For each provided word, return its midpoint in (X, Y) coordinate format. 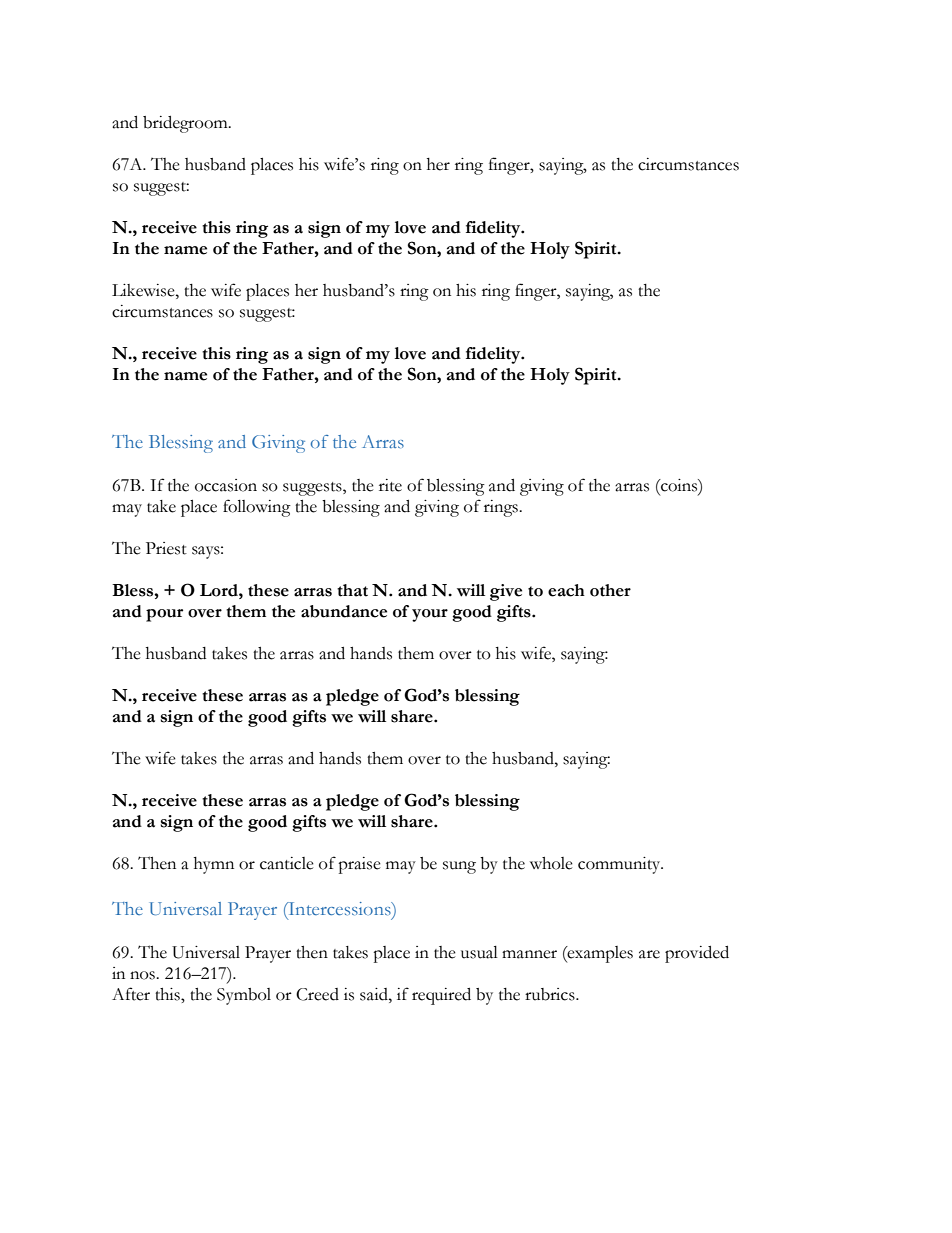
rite (390, 485)
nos (143, 975)
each (566, 590)
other (610, 590)
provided (697, 954)
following (257, 508)
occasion (226, 485)
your (430, 615)
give (506, 592)
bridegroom (186, 124)
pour (164, 615)
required (441, 996)
